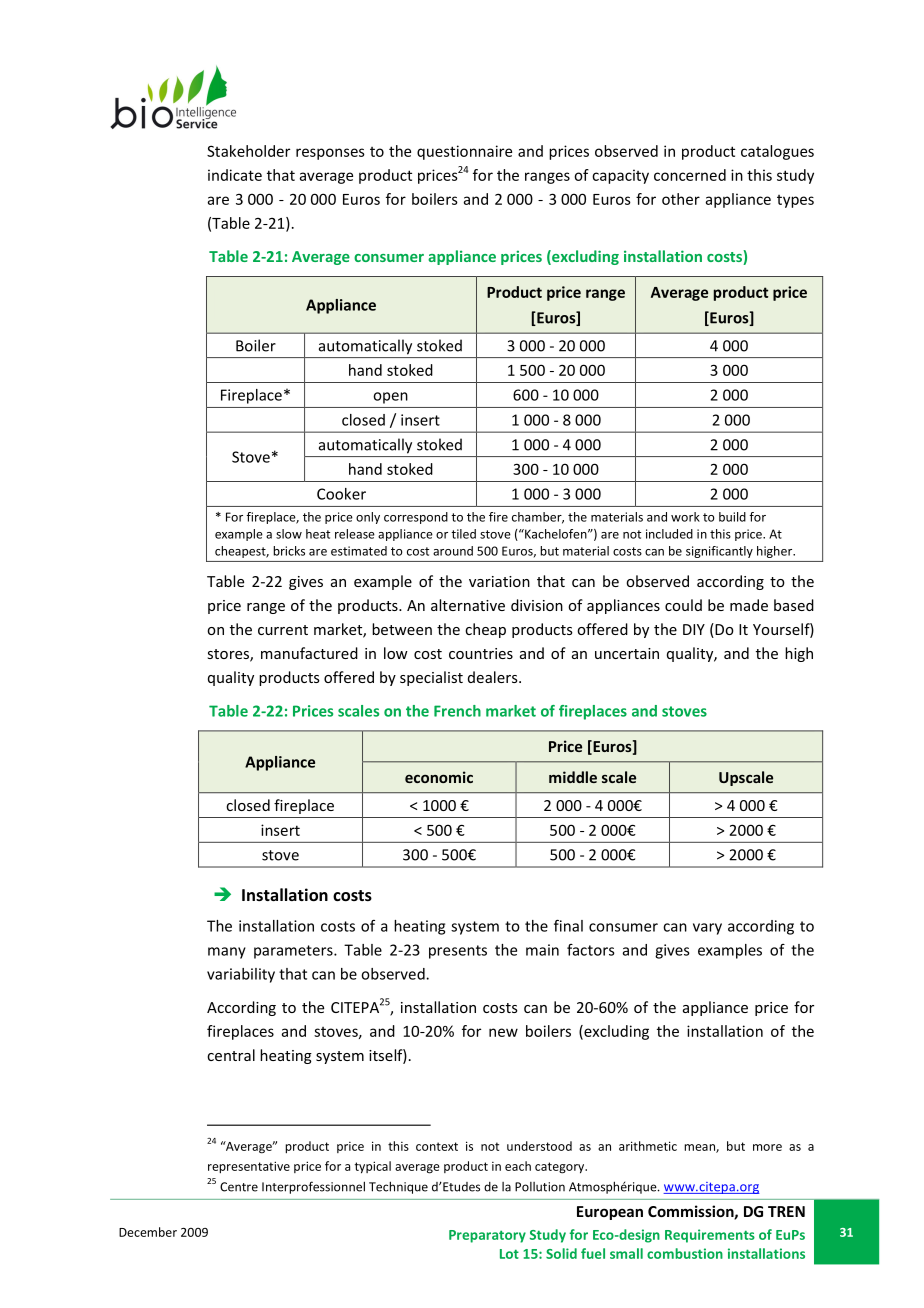 The width and height of the document is (924, 1308). What do you see at coordinates (487, 1236) in the document?
I see `Preparatory` at bounding box center [487, 1236].
